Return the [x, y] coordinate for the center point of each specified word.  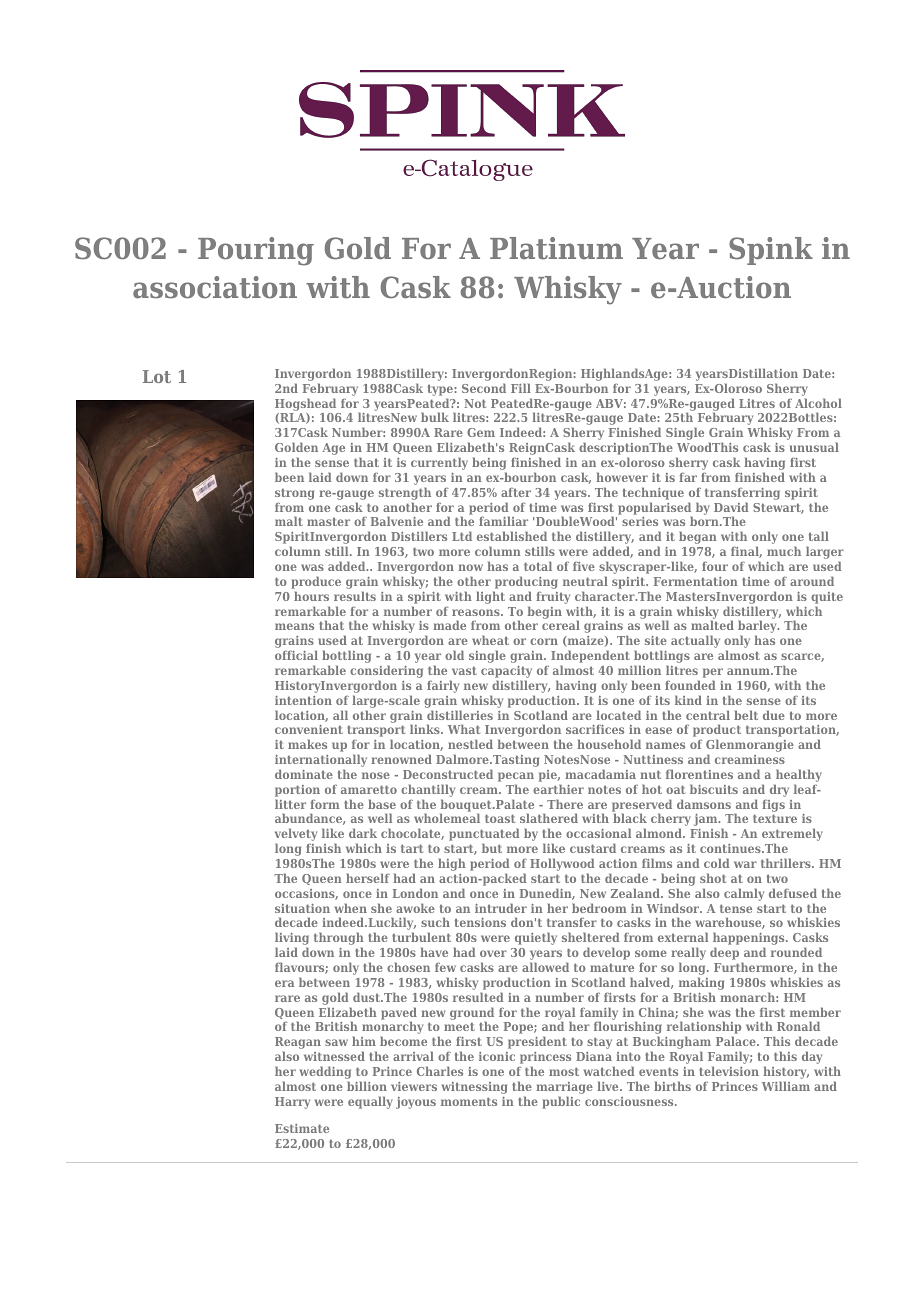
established [512, 536]
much [784, 551]
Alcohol [818, 403]
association [215, 287]
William [786, 1086]
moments [469, 1101]
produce [316, 582]
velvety [296, 836]
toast [500, 818]
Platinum [556, 248]
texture [775, 818]
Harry [292, 1103]
